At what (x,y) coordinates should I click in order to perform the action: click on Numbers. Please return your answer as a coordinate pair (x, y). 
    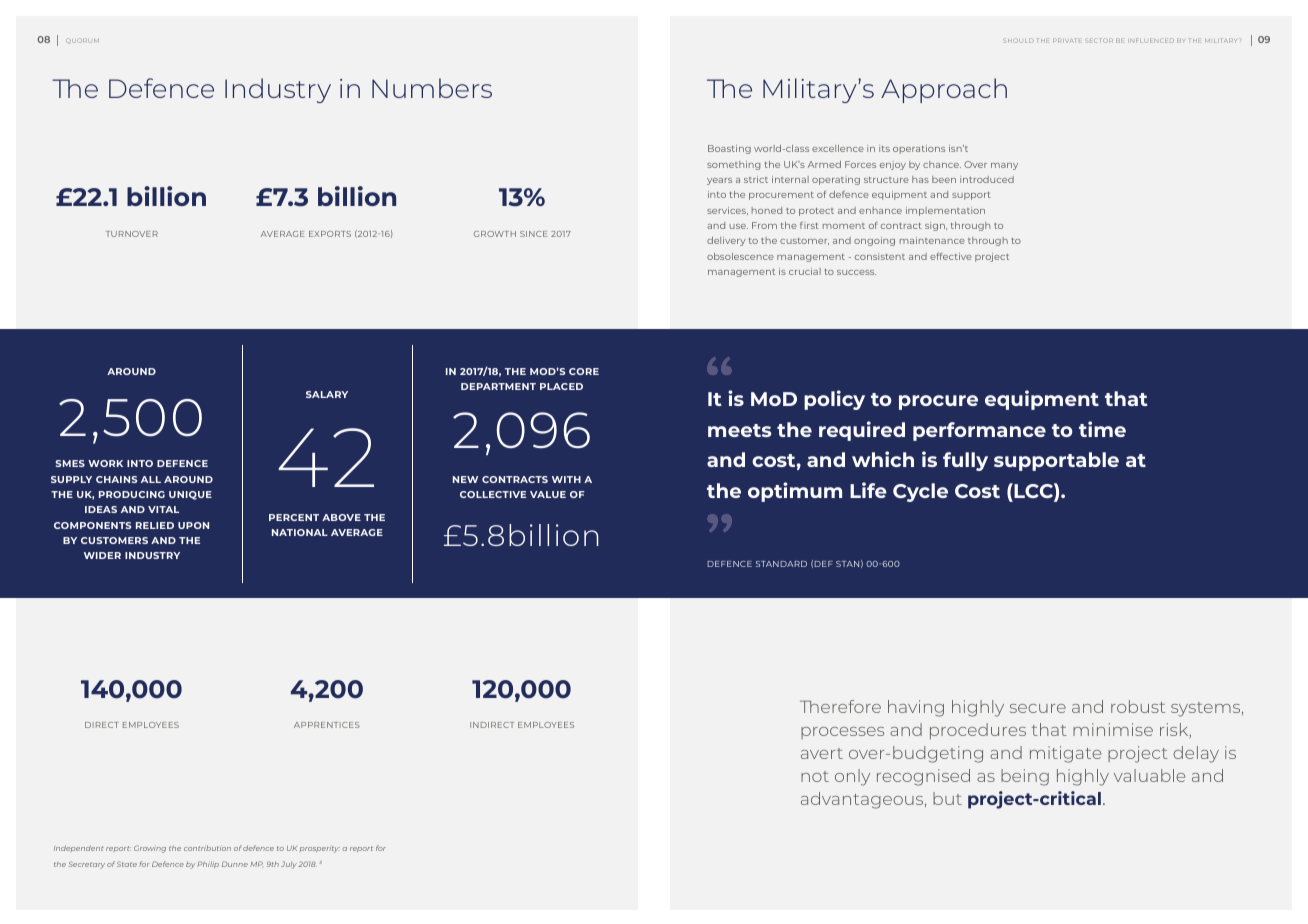
    Looking at the image, I should click on (432, 88).
